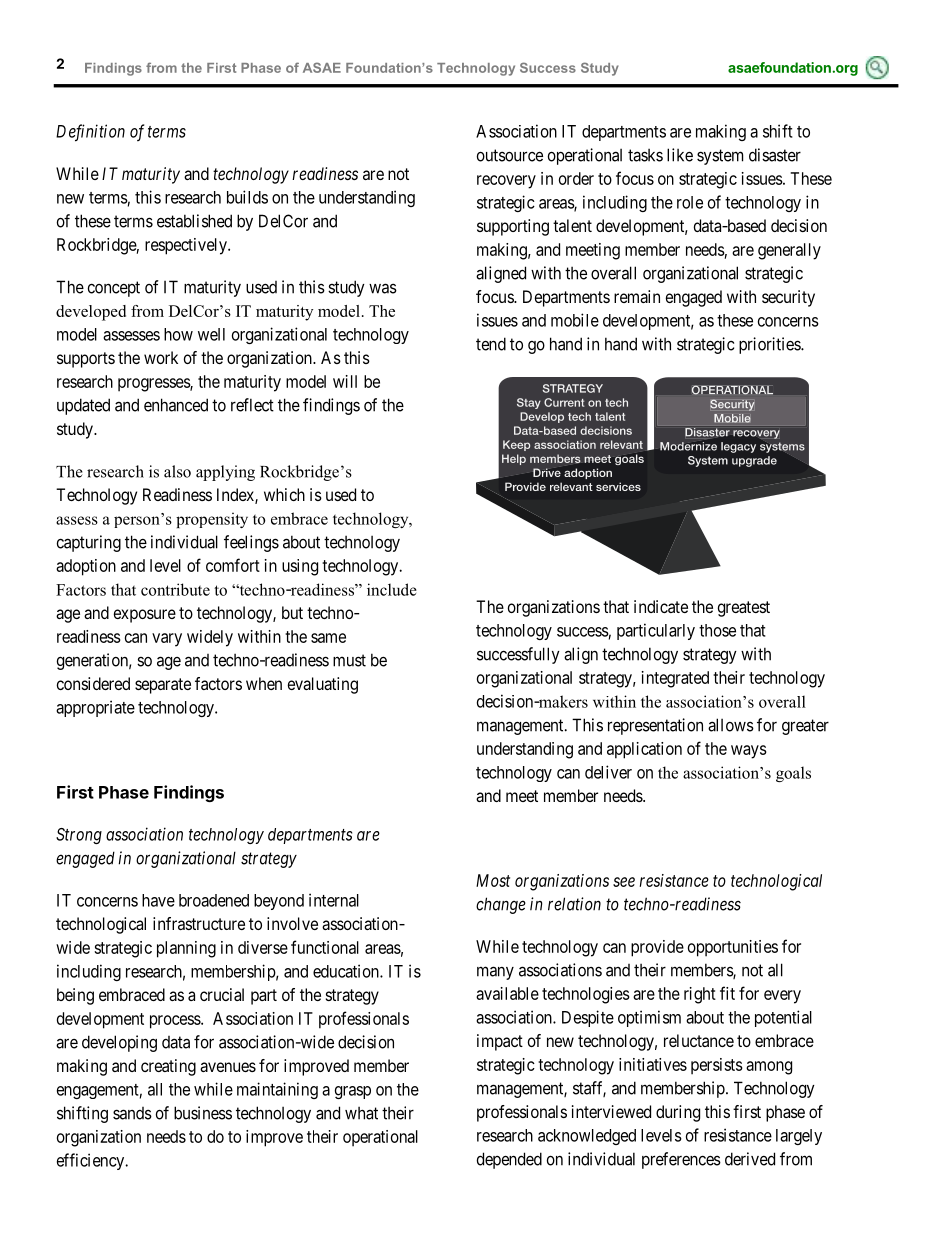 The height and width of the page is (1233, 952). What do you see at coordinates (167, 640) in the page?
I see `vary` at bounding box center [167, 640].
